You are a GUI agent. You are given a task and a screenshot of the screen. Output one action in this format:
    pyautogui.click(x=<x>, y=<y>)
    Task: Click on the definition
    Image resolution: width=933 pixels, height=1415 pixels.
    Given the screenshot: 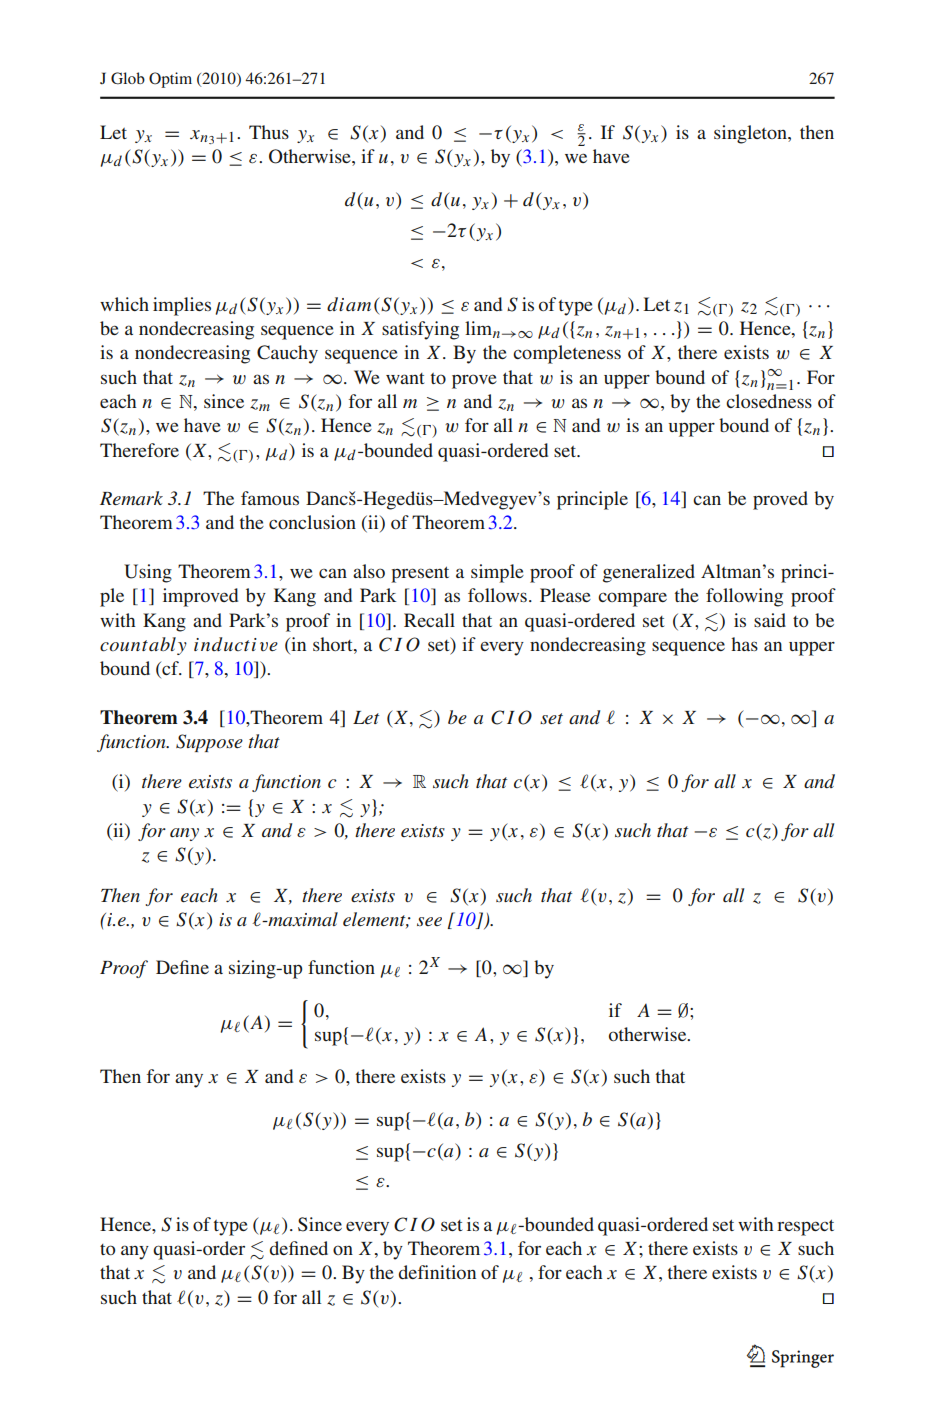 What is the action you would take?
    pyautogui.click(x=437, y=1272)
